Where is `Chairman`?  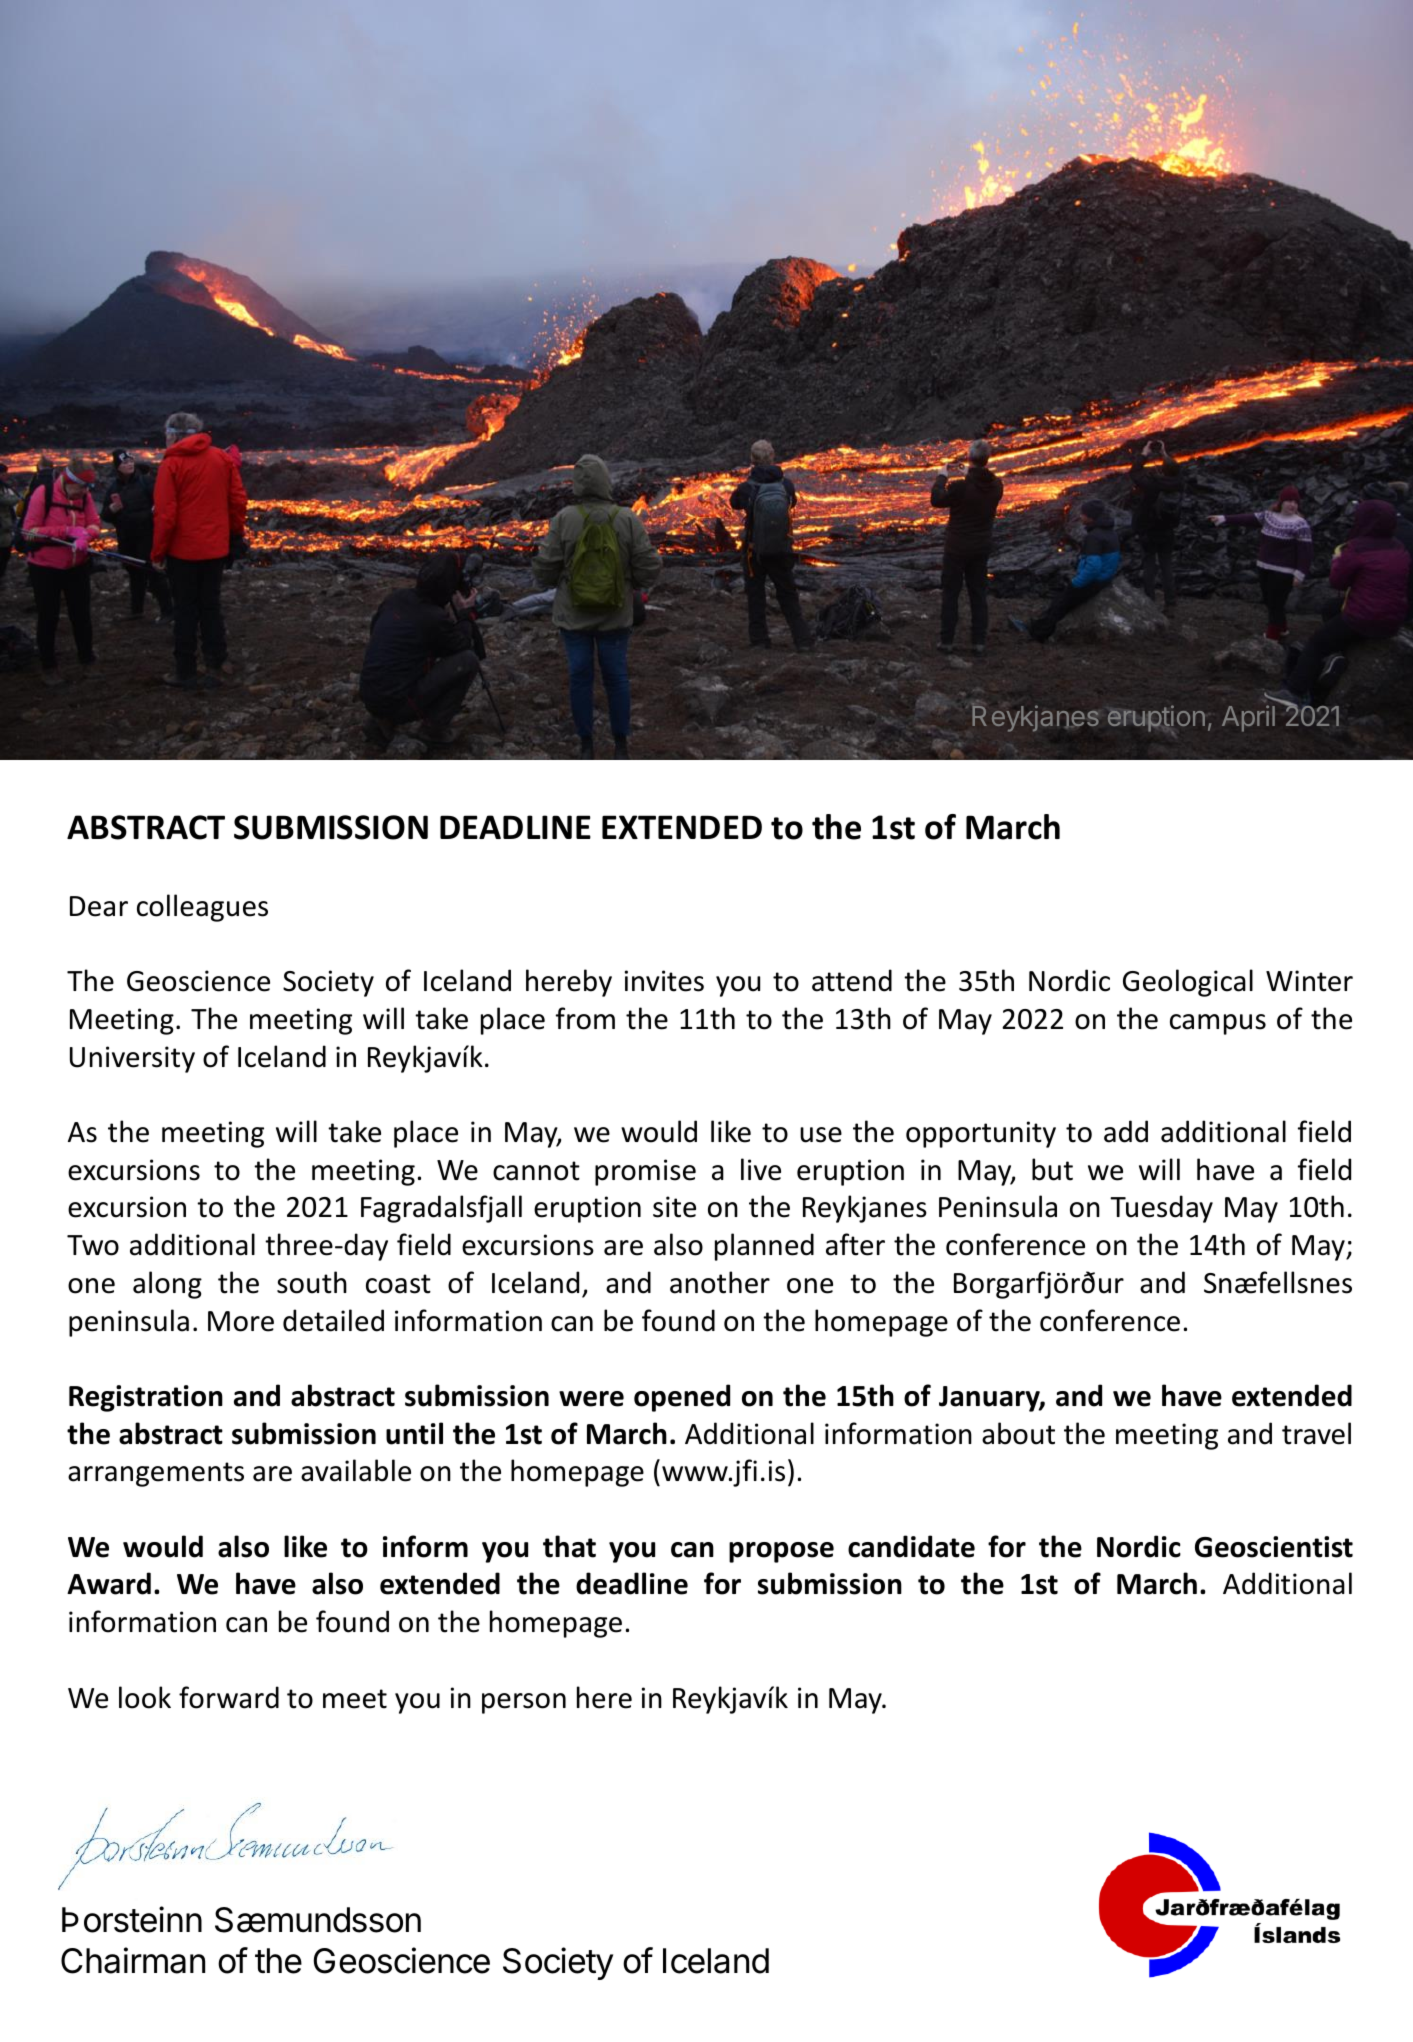 Chairman is located at coordinates (133, 1960).
